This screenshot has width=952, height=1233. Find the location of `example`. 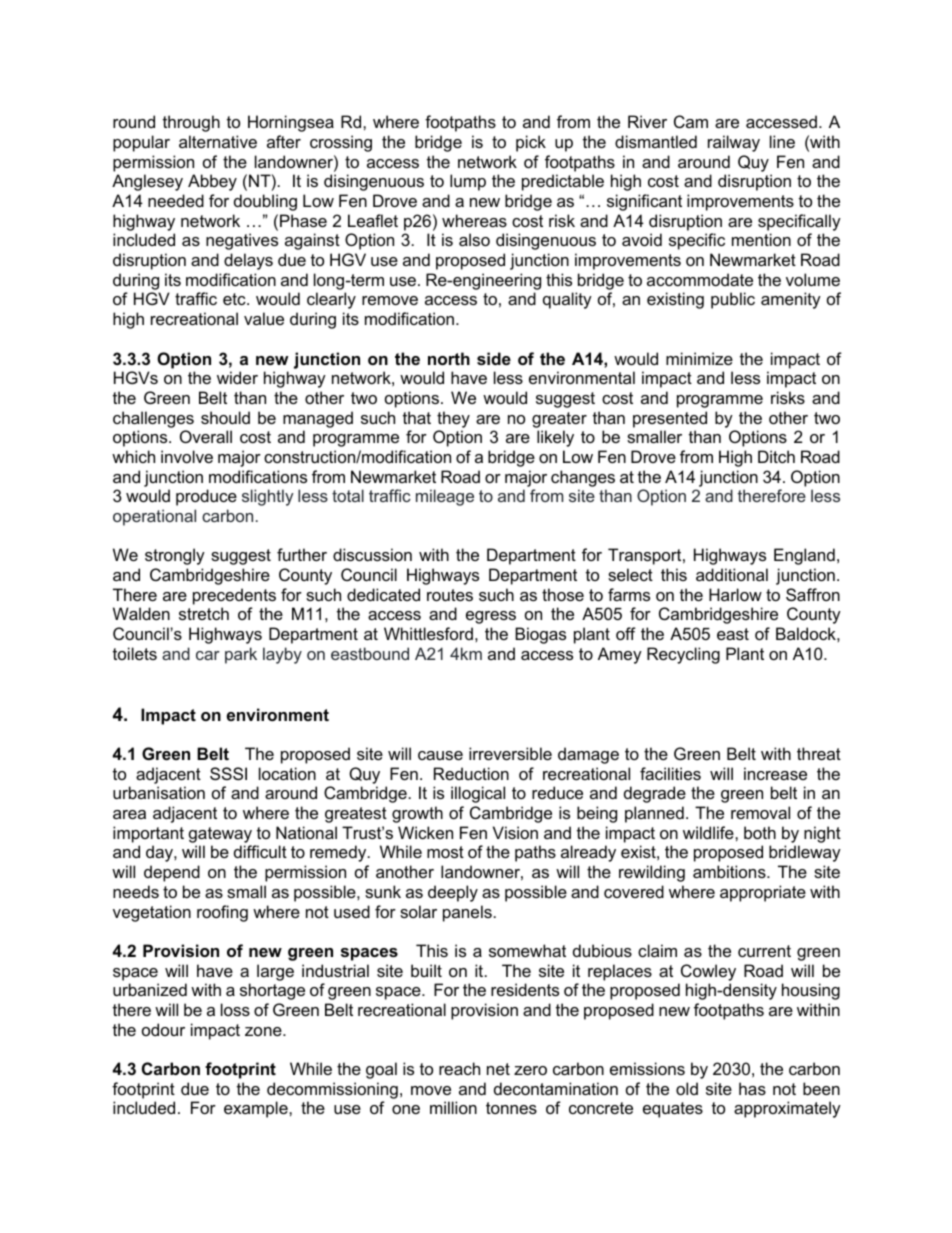

example is located at coordinates (257, 1109).
